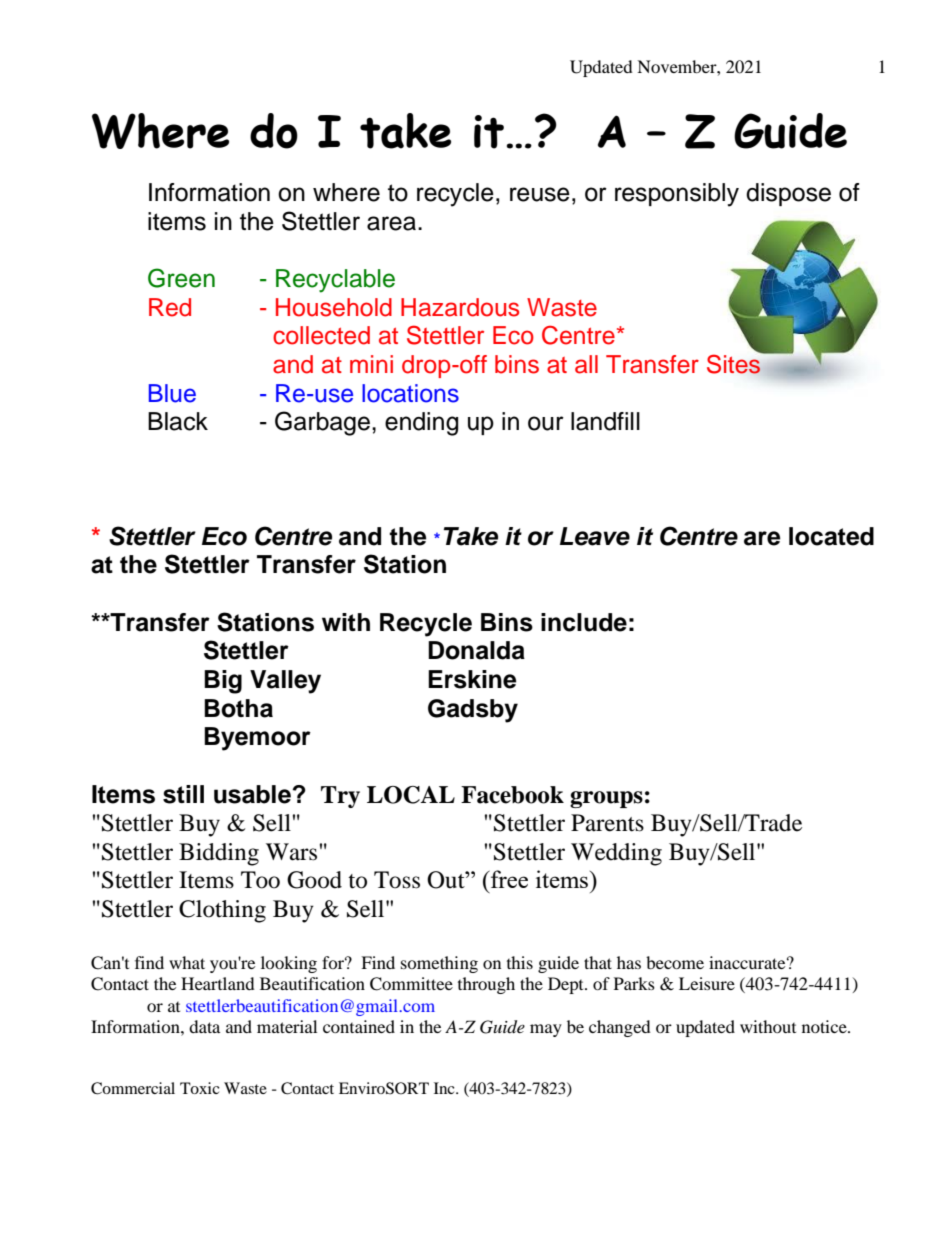 This page has width=952, height=1233. Describe the element at coordinates (223, 682) in the page. I see `Big` at that location.
